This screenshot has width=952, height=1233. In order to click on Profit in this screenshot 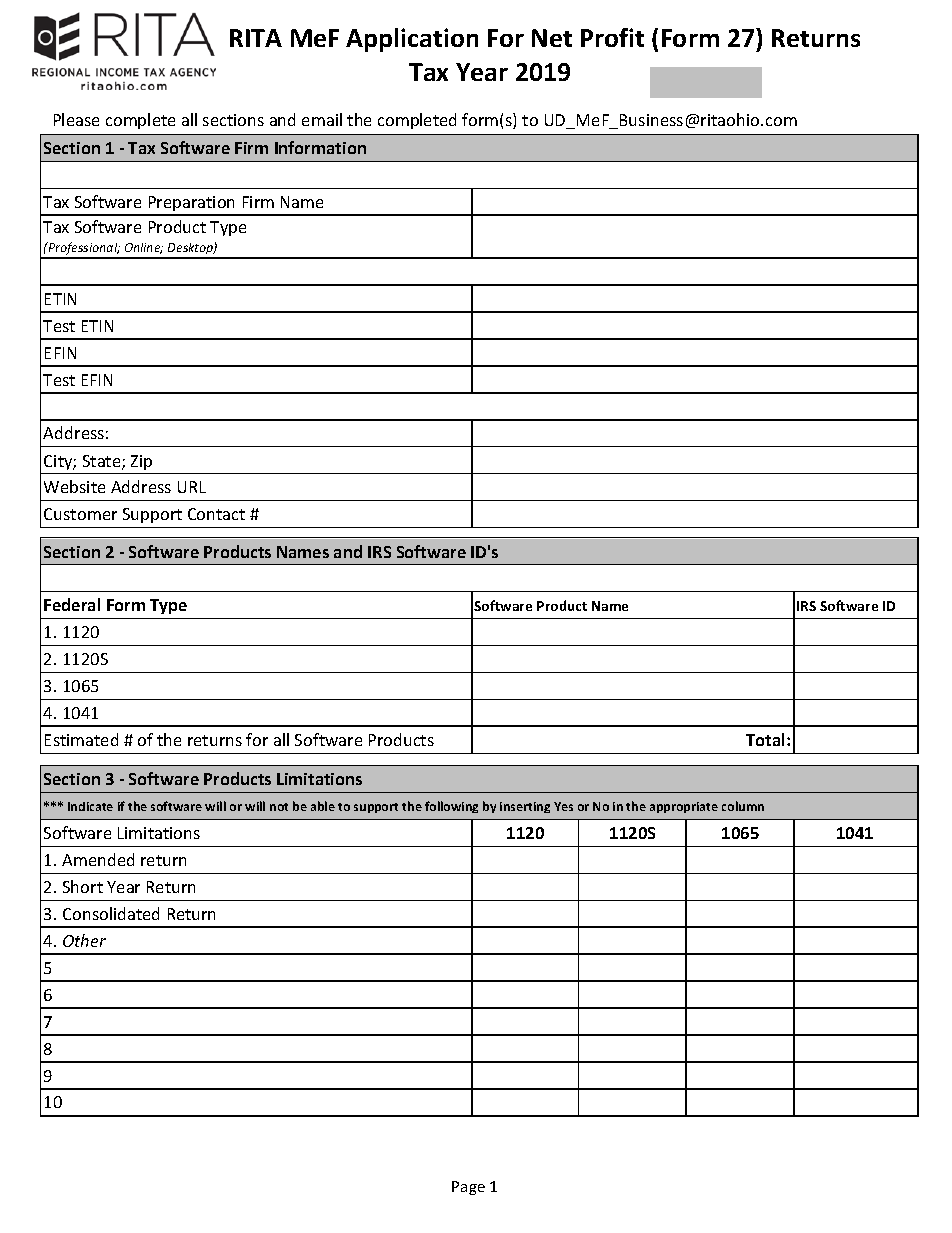, I will do `click(612, 37)`.
